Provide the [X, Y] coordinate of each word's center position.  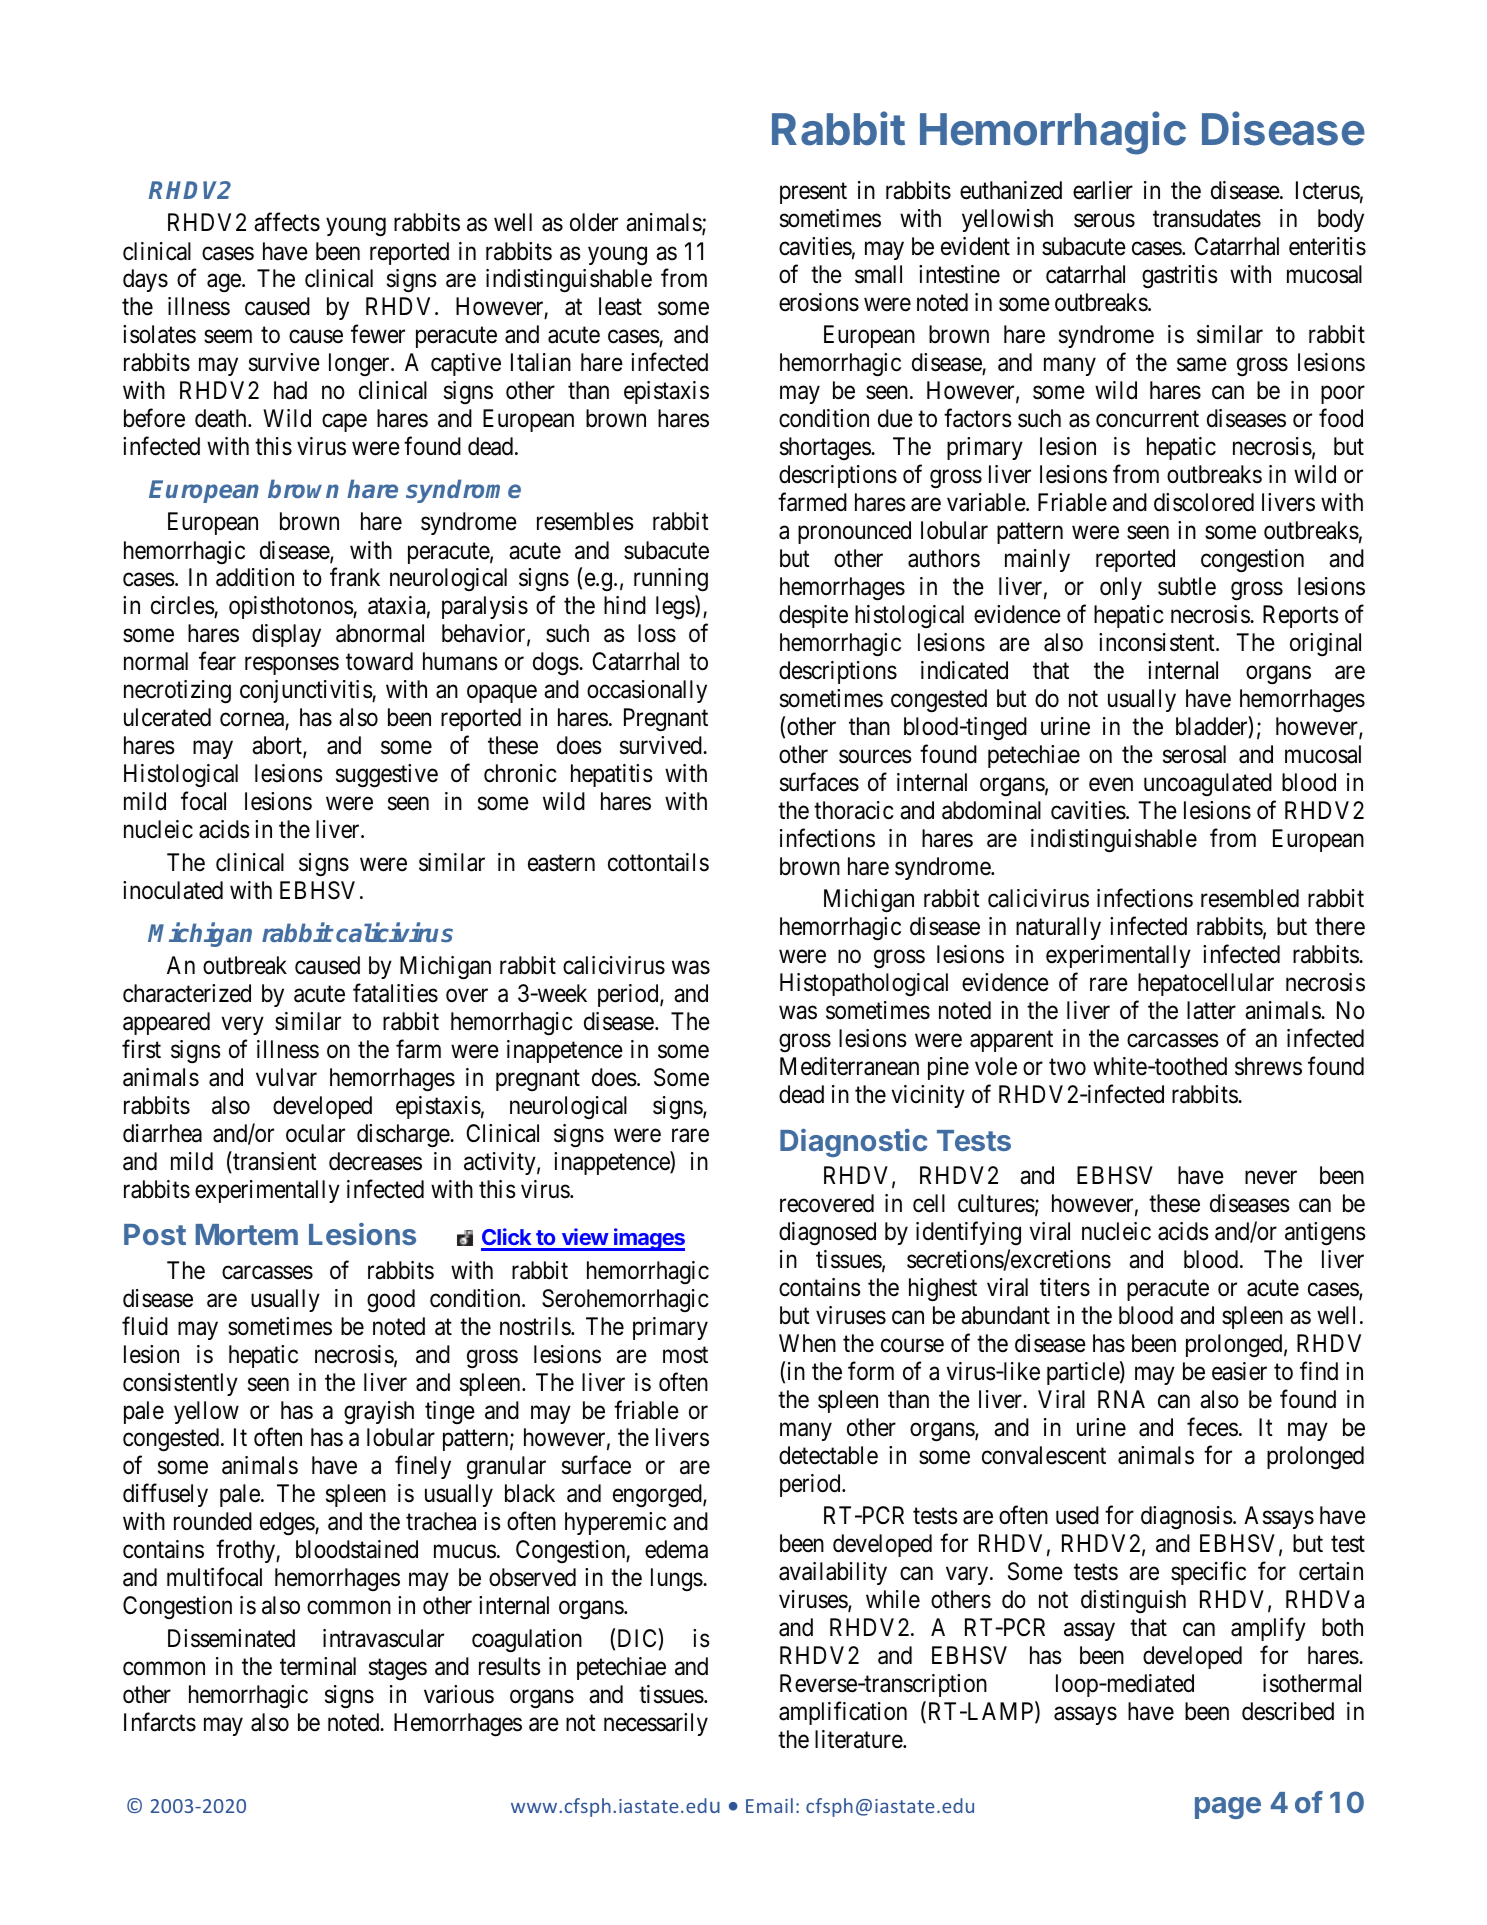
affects [287, 222]
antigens [1325, 1234]
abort [278, 746]
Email [769, 1805]
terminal [318, 1666]
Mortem [247, 1234]
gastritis [1180, 276]
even [1111, 785]
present [813, 193]
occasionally [647, 691]
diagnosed [827, 1234]
